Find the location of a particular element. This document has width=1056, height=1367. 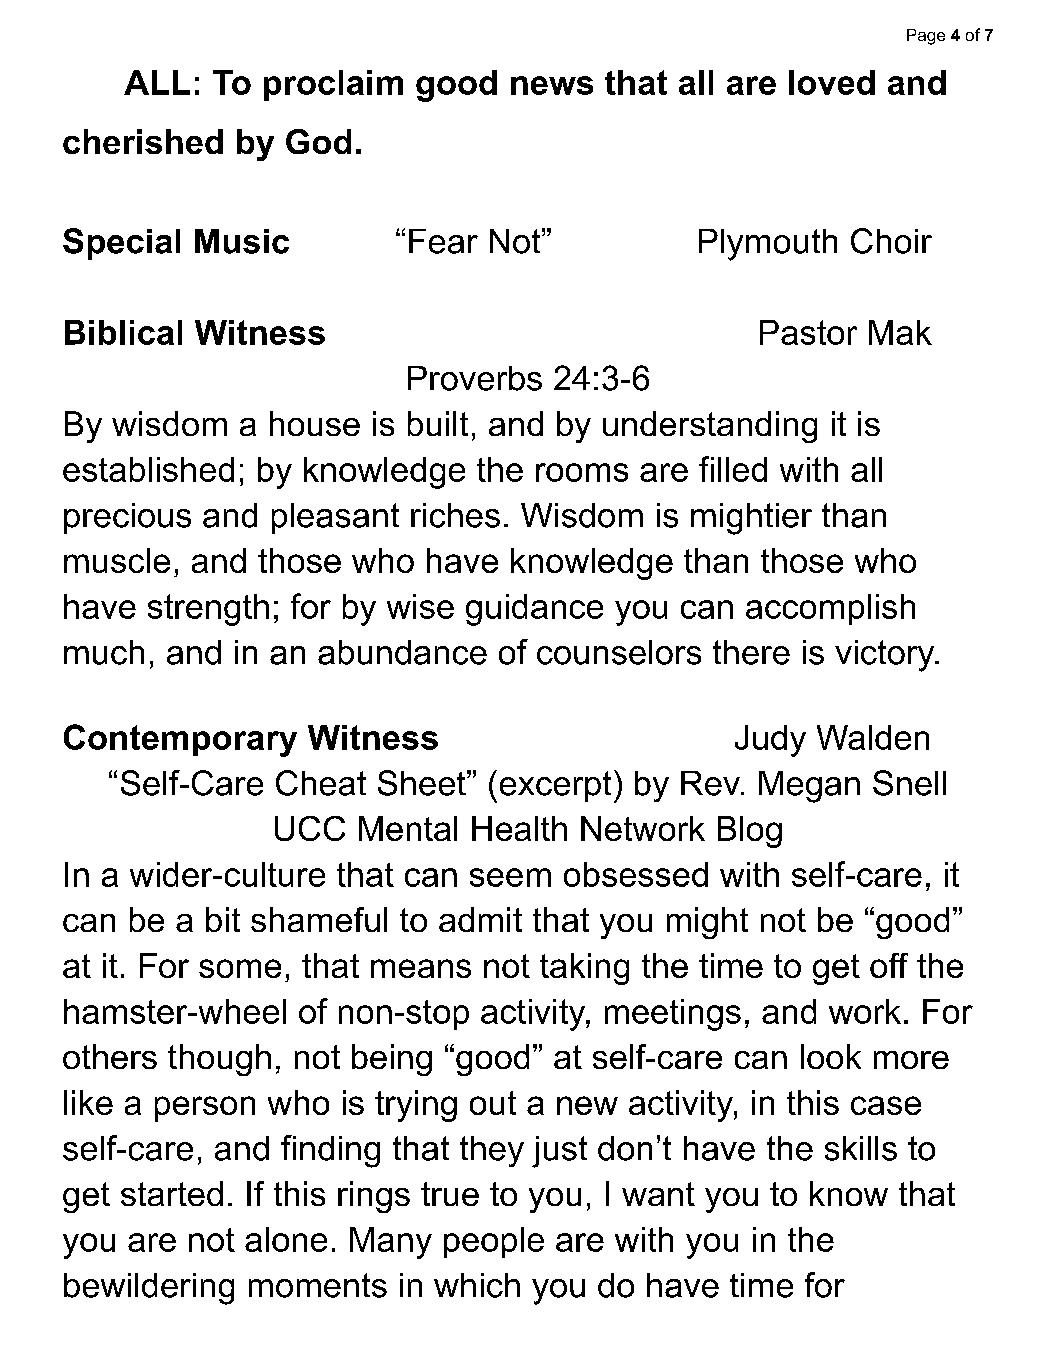

Biblical is located at coordinates (123, 332).
